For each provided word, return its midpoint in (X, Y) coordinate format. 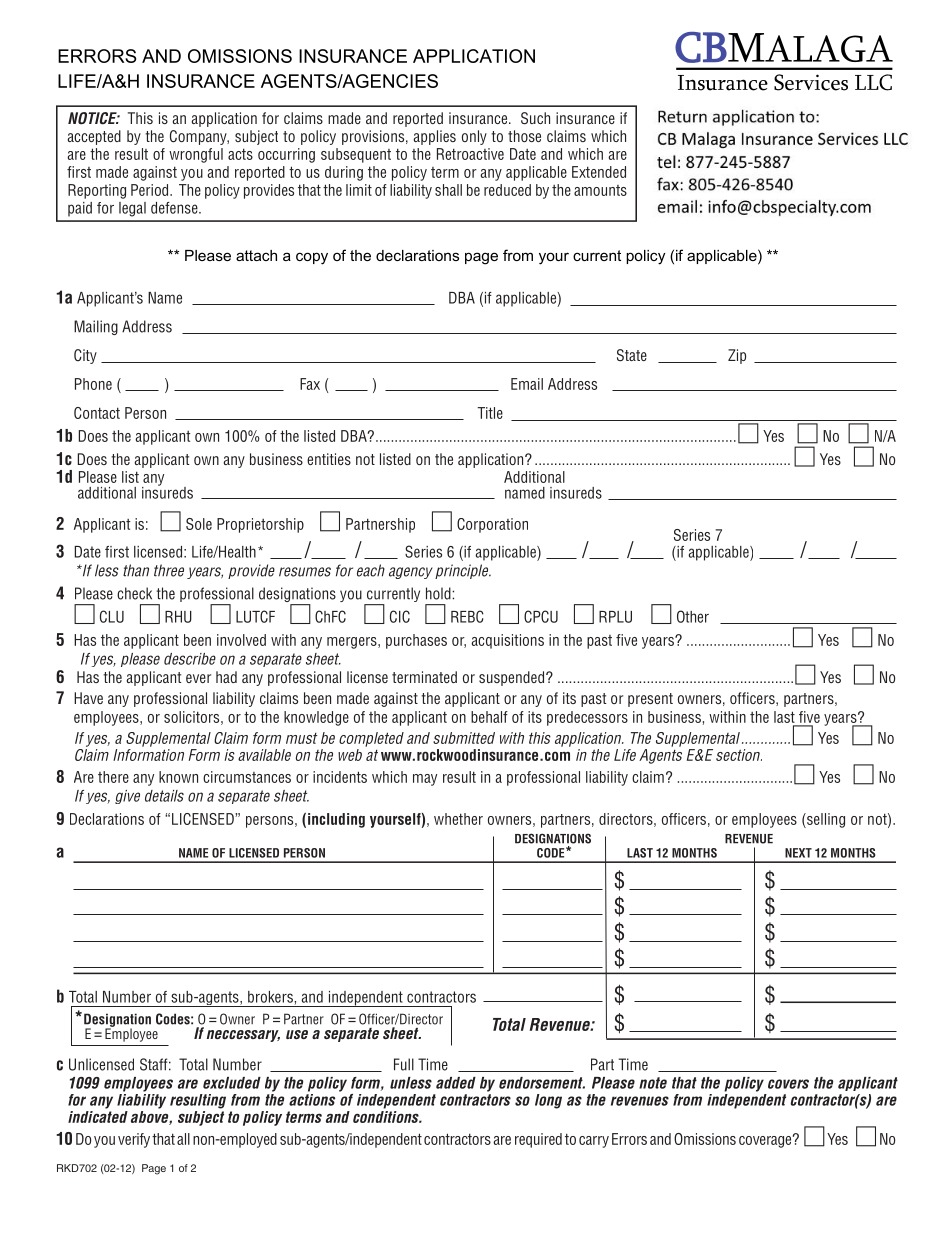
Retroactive (470, 154)
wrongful (196, 155)
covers (788, 1084)
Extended (599, 172)
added (456, 1083)
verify (134, 1140)
